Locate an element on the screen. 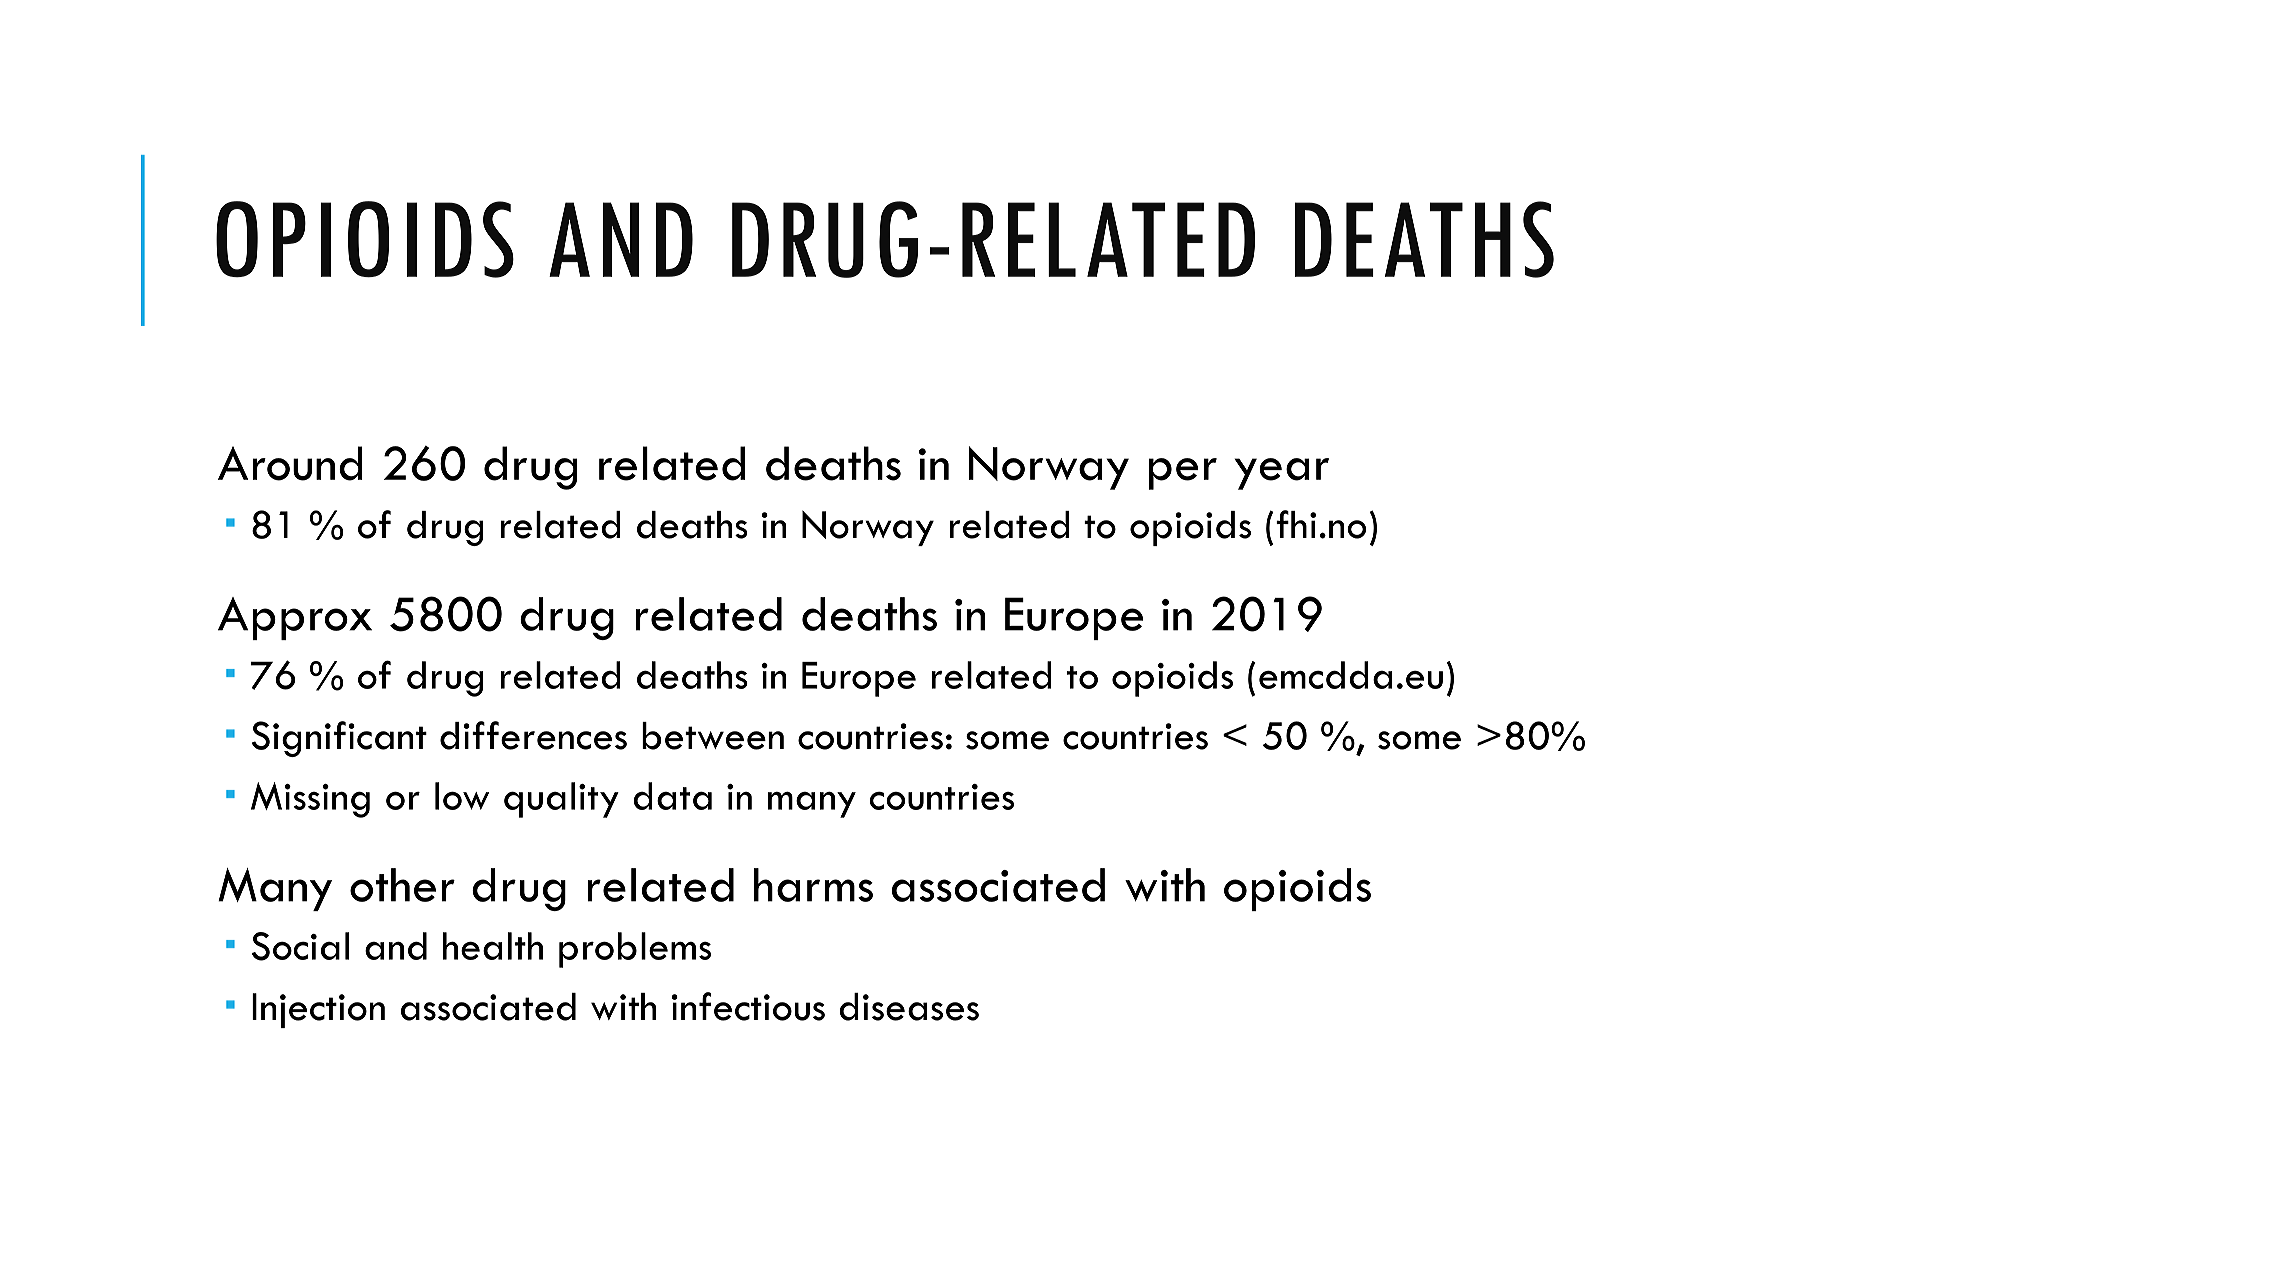 The width and height of the screenshot is (2283, 1284). Injection is located at coordinates (318, 1010).
